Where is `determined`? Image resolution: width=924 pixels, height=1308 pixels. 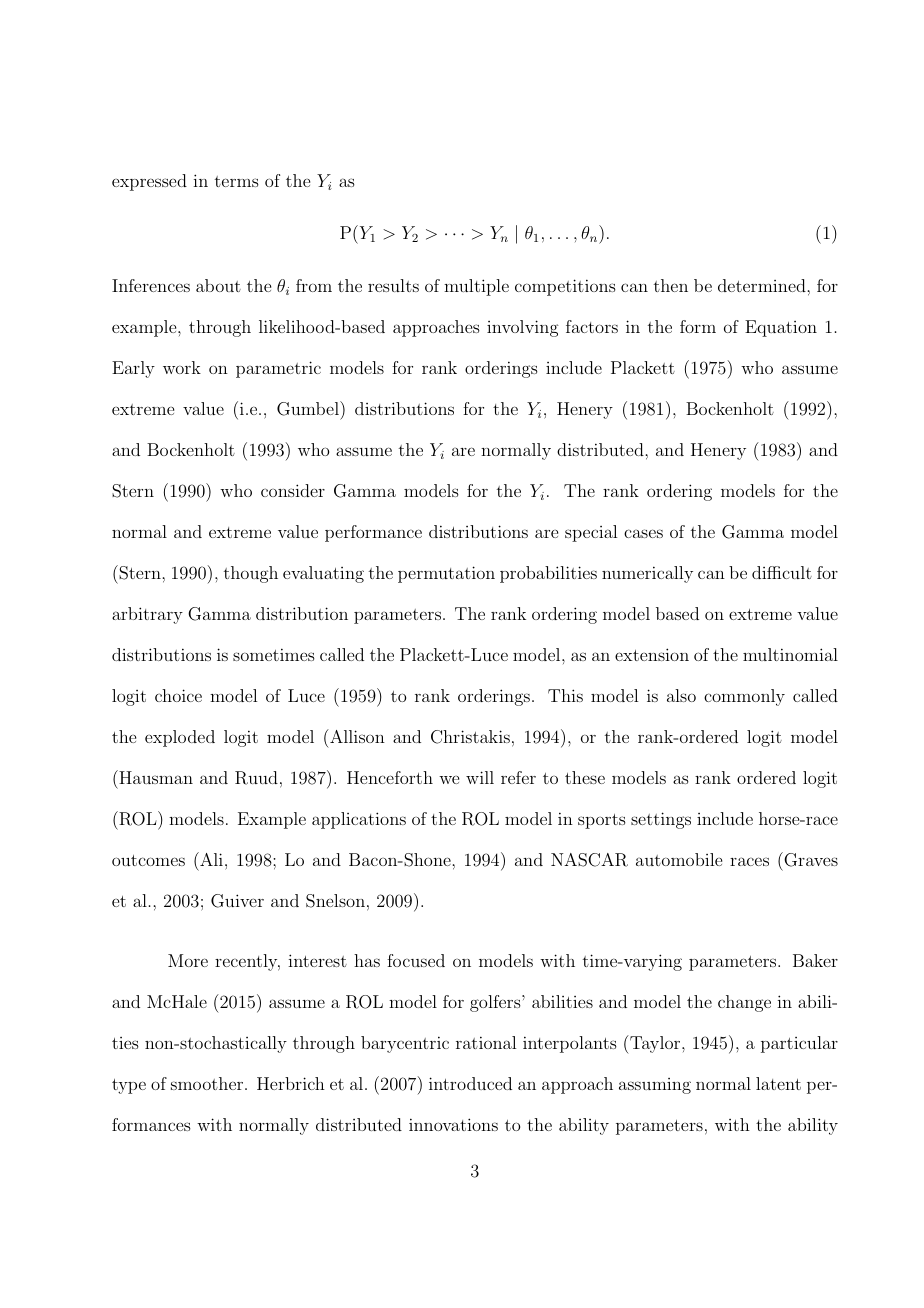 determined is located at coordinates (763, 285).
